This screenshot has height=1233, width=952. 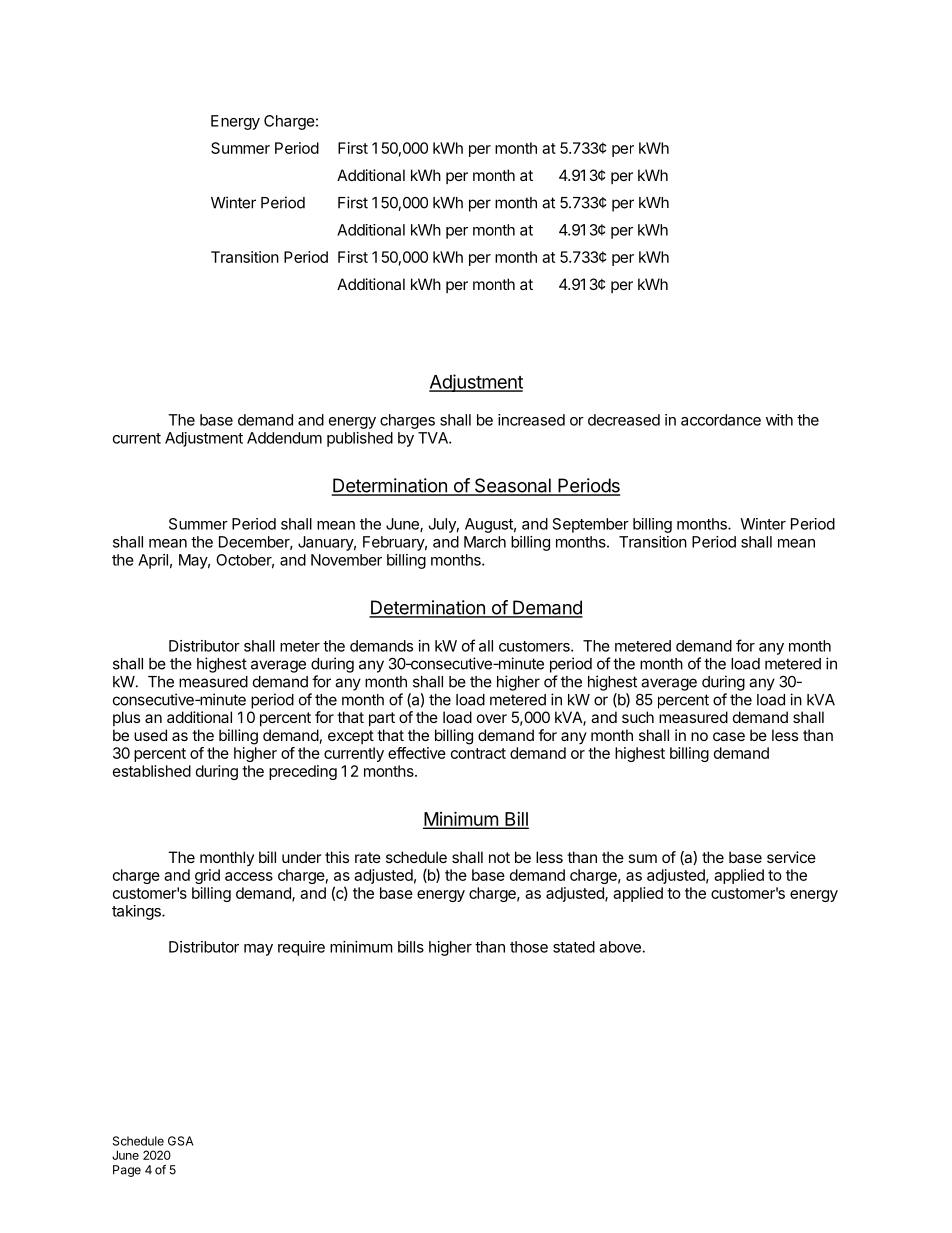 What do you see at coordinates (485, 542) in the screenshot?
I see `March` at bounding box center [485, 542].
